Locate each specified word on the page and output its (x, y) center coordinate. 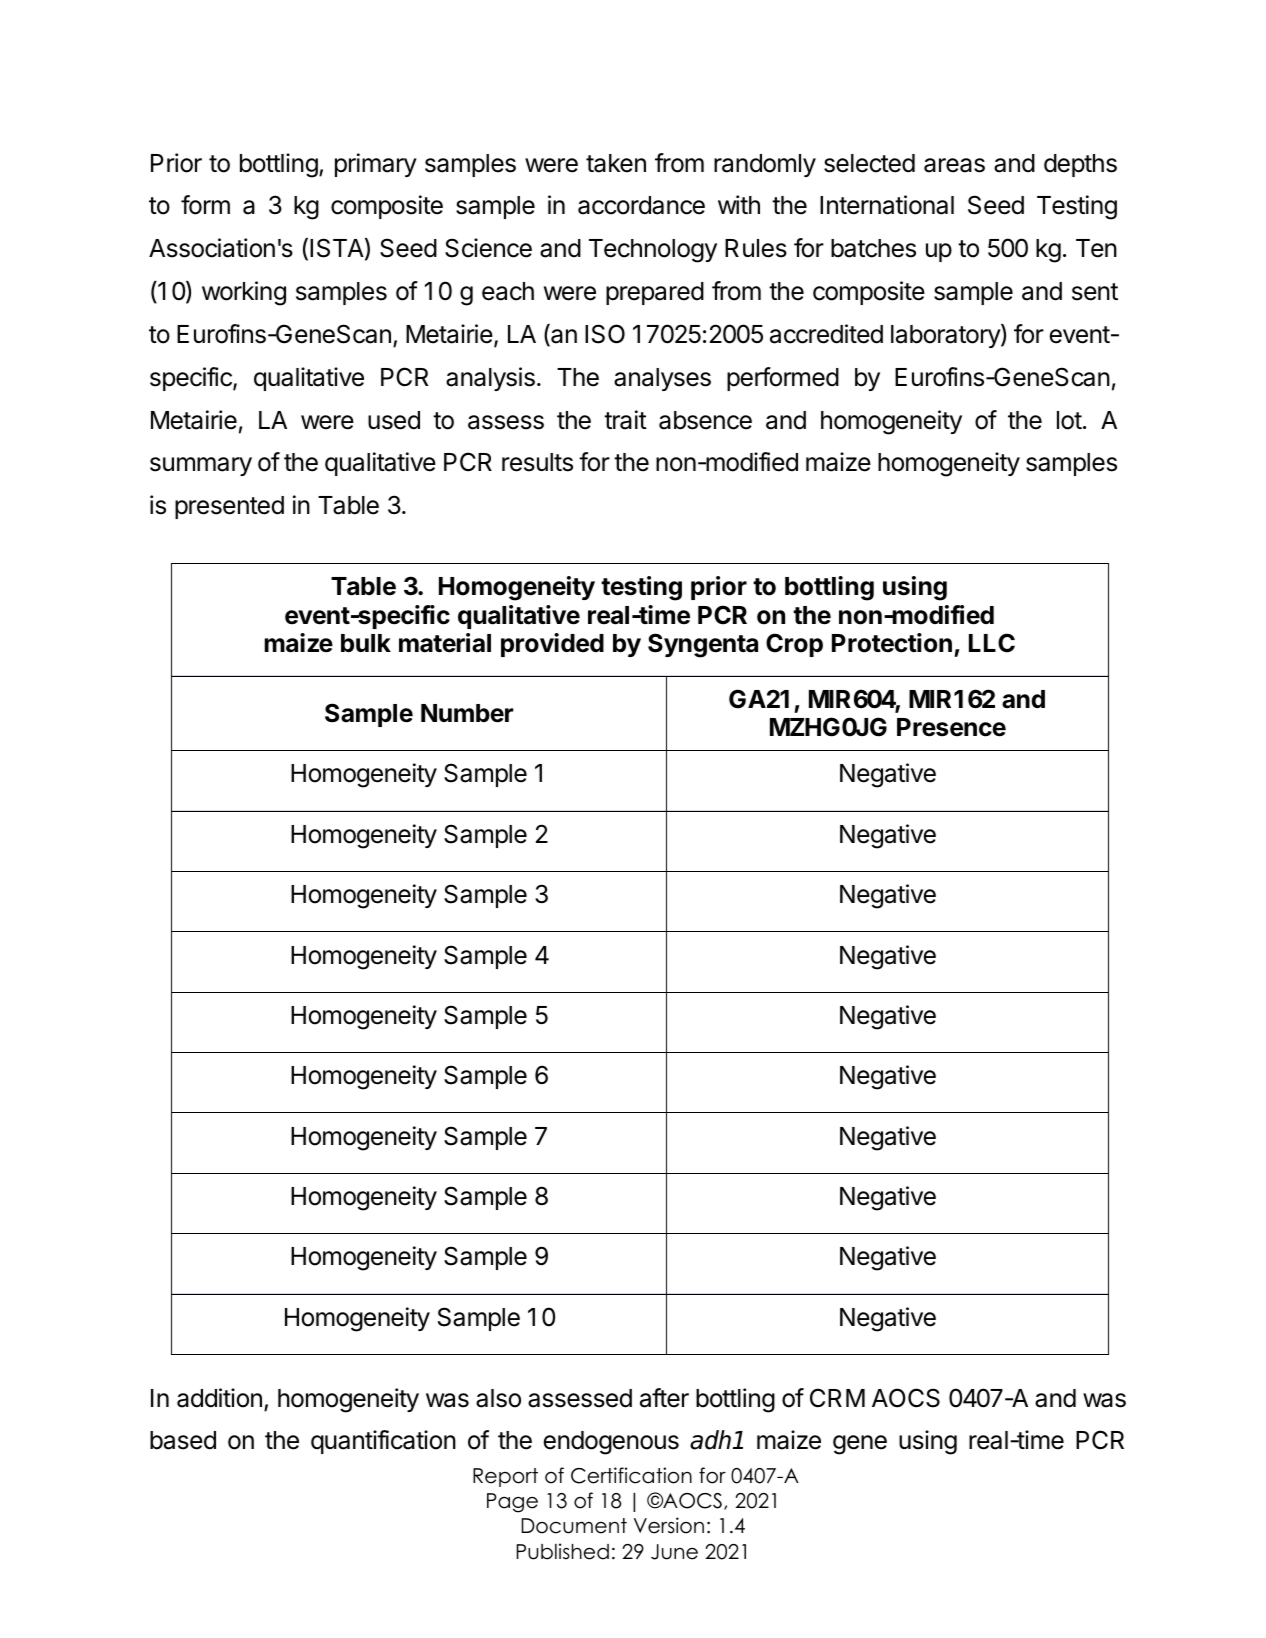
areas (954, 165)
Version (669, 1525)
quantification (383, 1442)
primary (376, 165)
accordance (641, 205)
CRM (837, 1398)
